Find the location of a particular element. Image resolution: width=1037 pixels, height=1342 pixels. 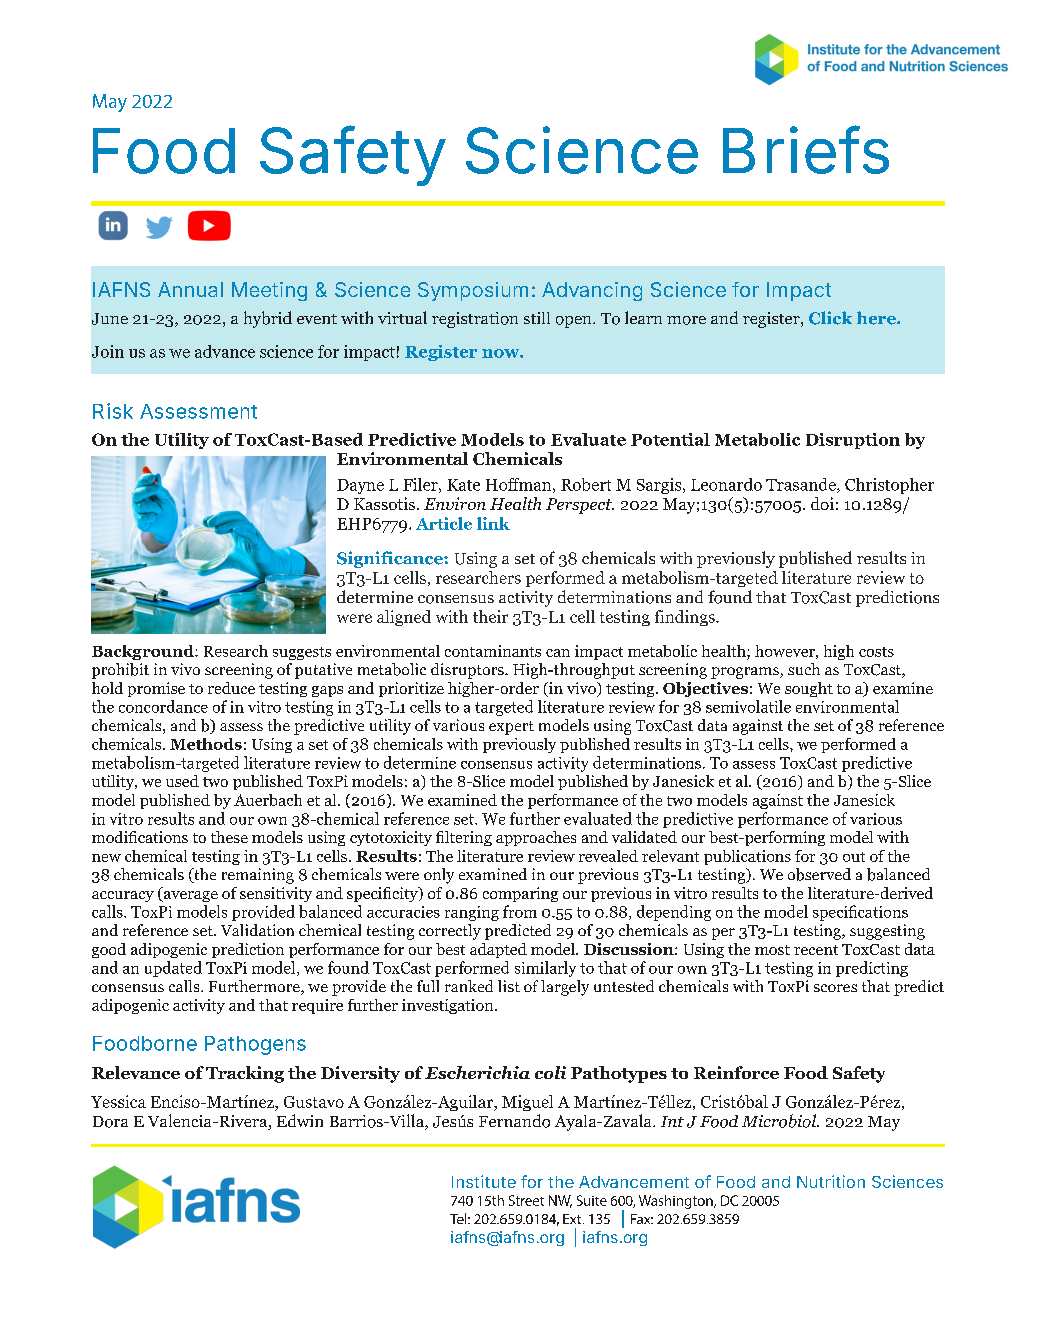

Symposium is located at coordinates (473, 291).
